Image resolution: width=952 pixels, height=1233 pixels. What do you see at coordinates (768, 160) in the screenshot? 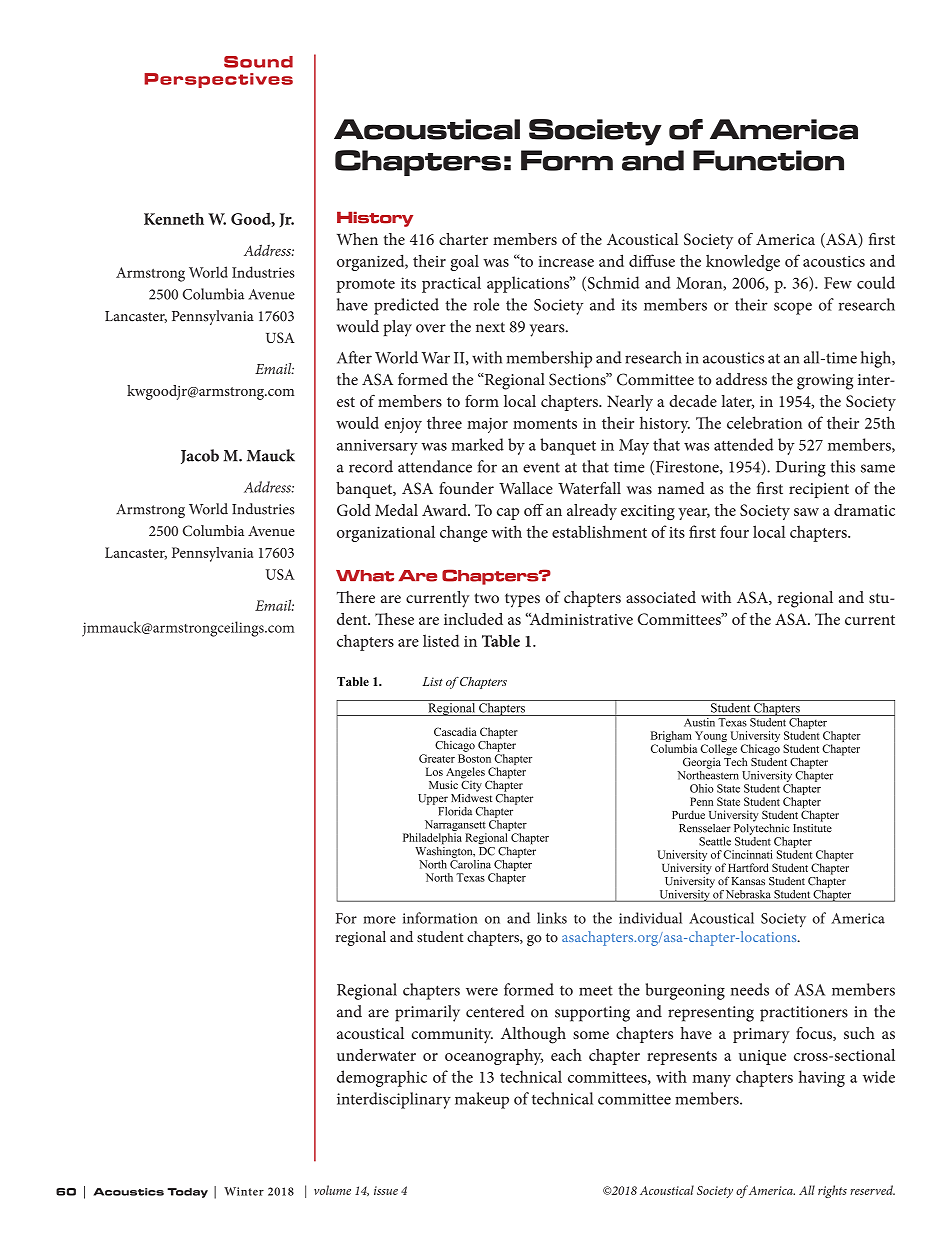
I see `Function` at bounding box center [768, 160].
